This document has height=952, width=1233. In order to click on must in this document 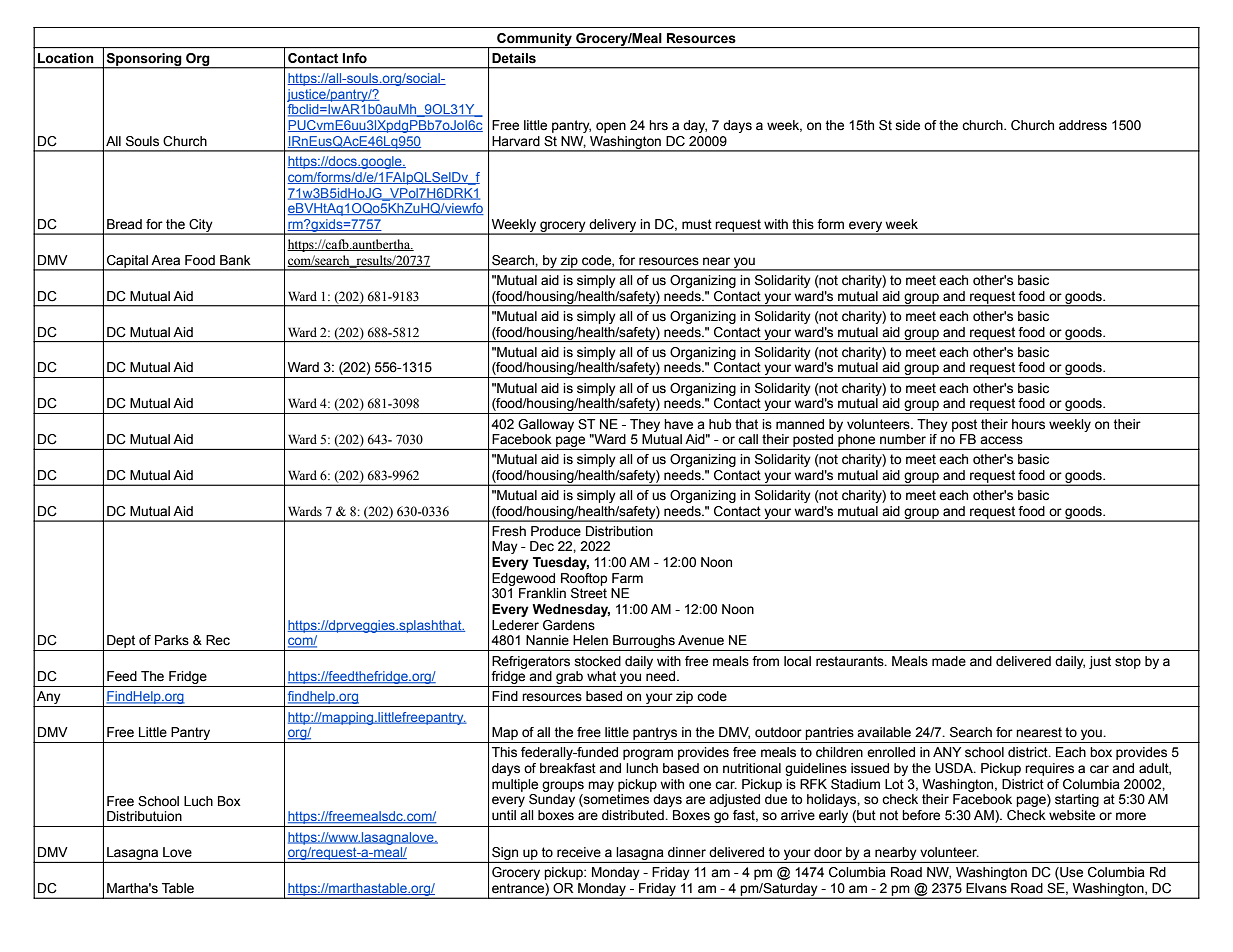, I will do `click(697, 224)`.
